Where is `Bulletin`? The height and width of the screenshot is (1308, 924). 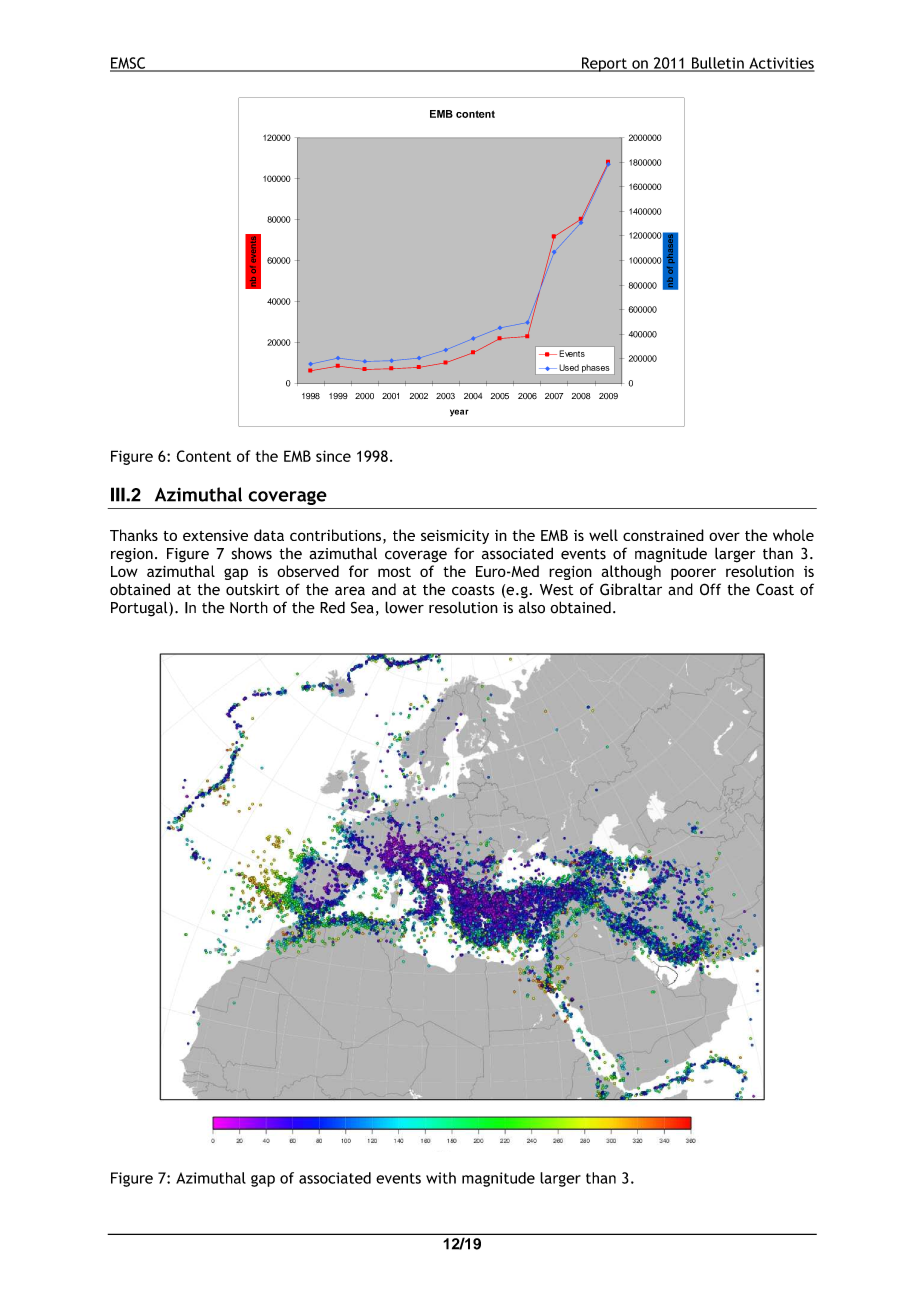
Bulletin is located at coordinates (717, 64).
